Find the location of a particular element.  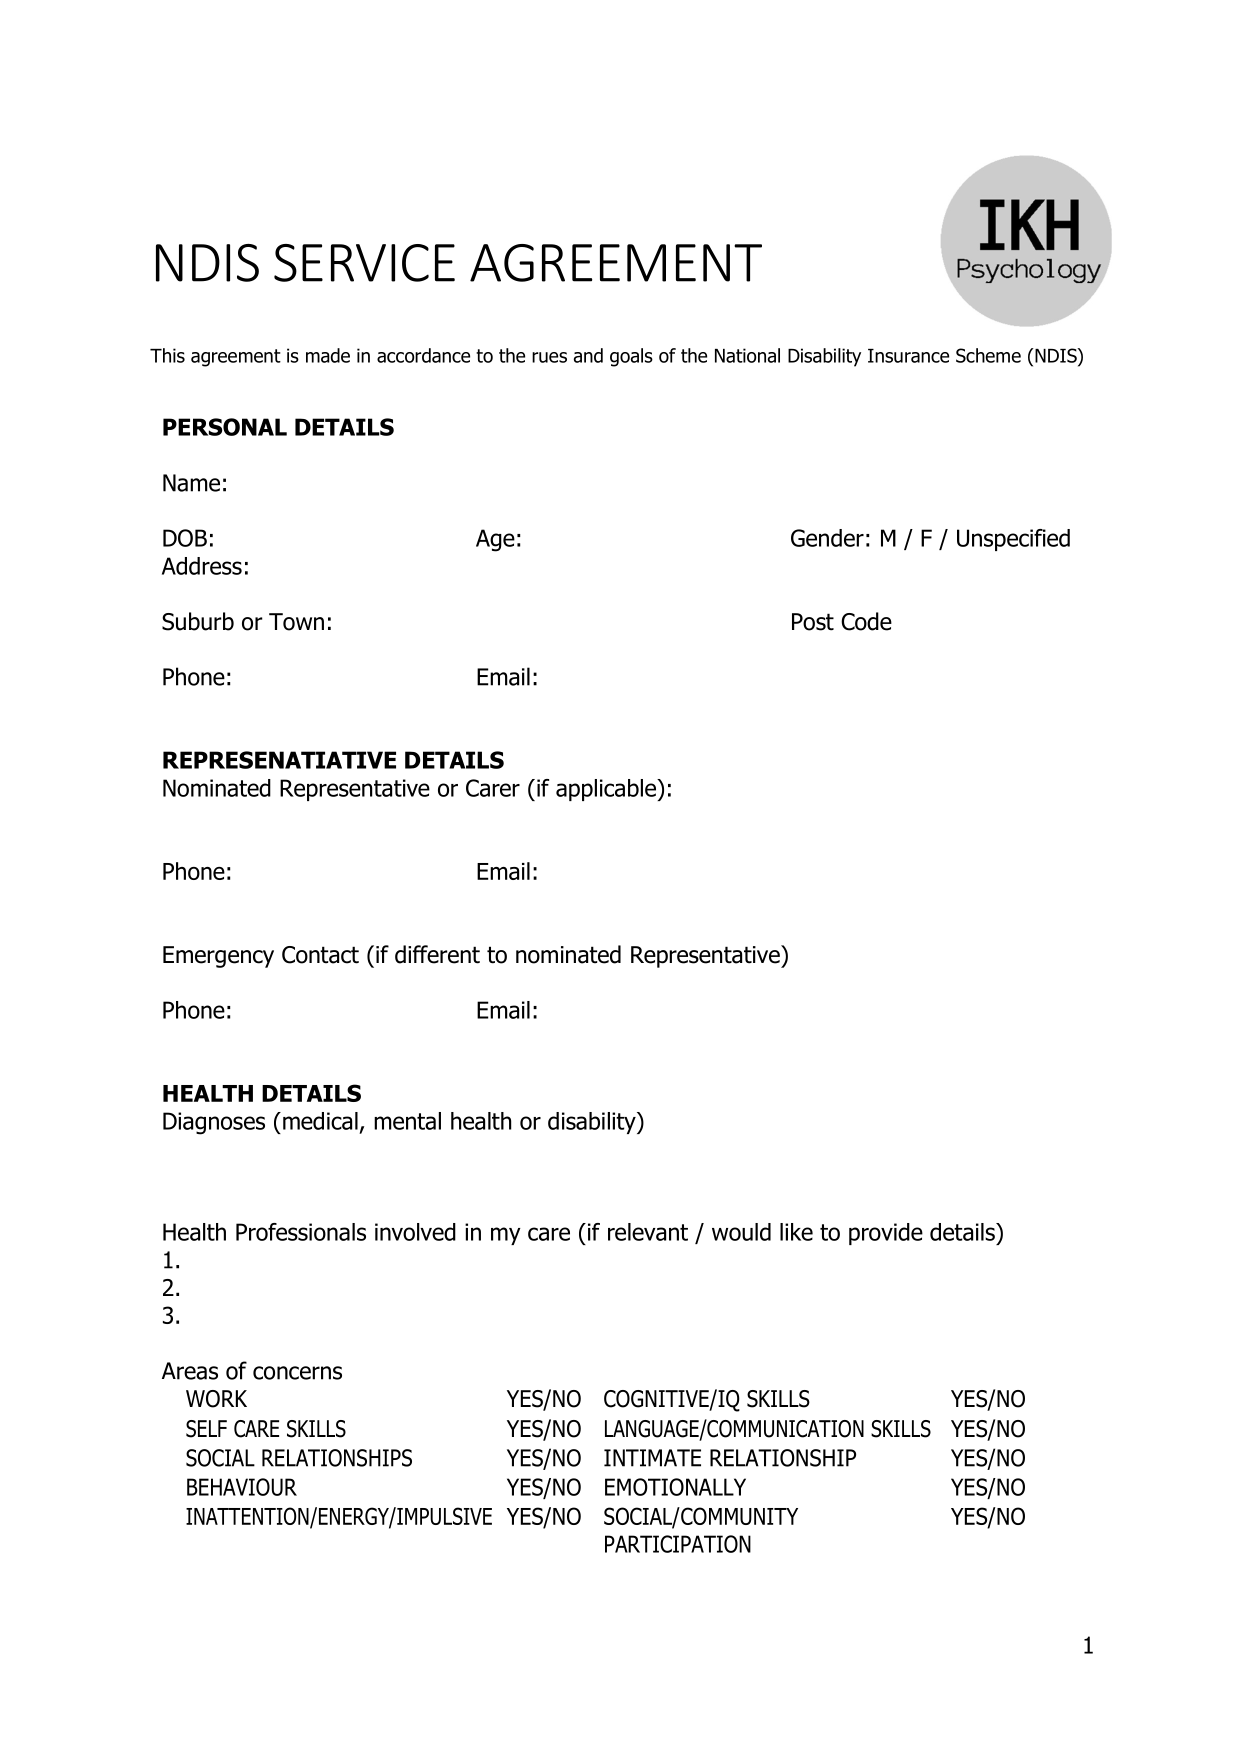

made is located at coordinates (328, 355).
